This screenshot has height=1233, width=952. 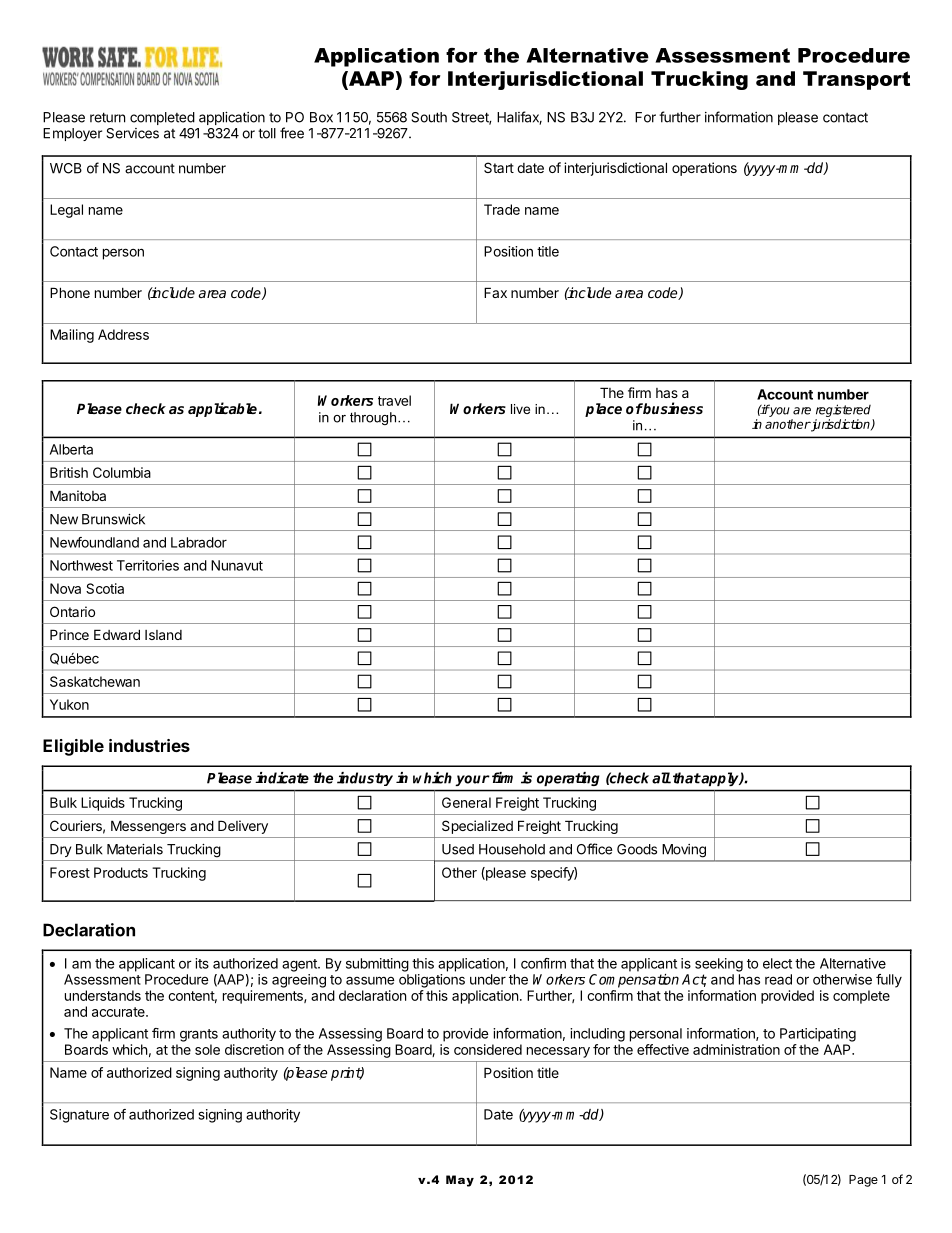 What do you see at coordinates (472, 780) in the screenshot?
I see `your` at bounding box center [472, 780].
